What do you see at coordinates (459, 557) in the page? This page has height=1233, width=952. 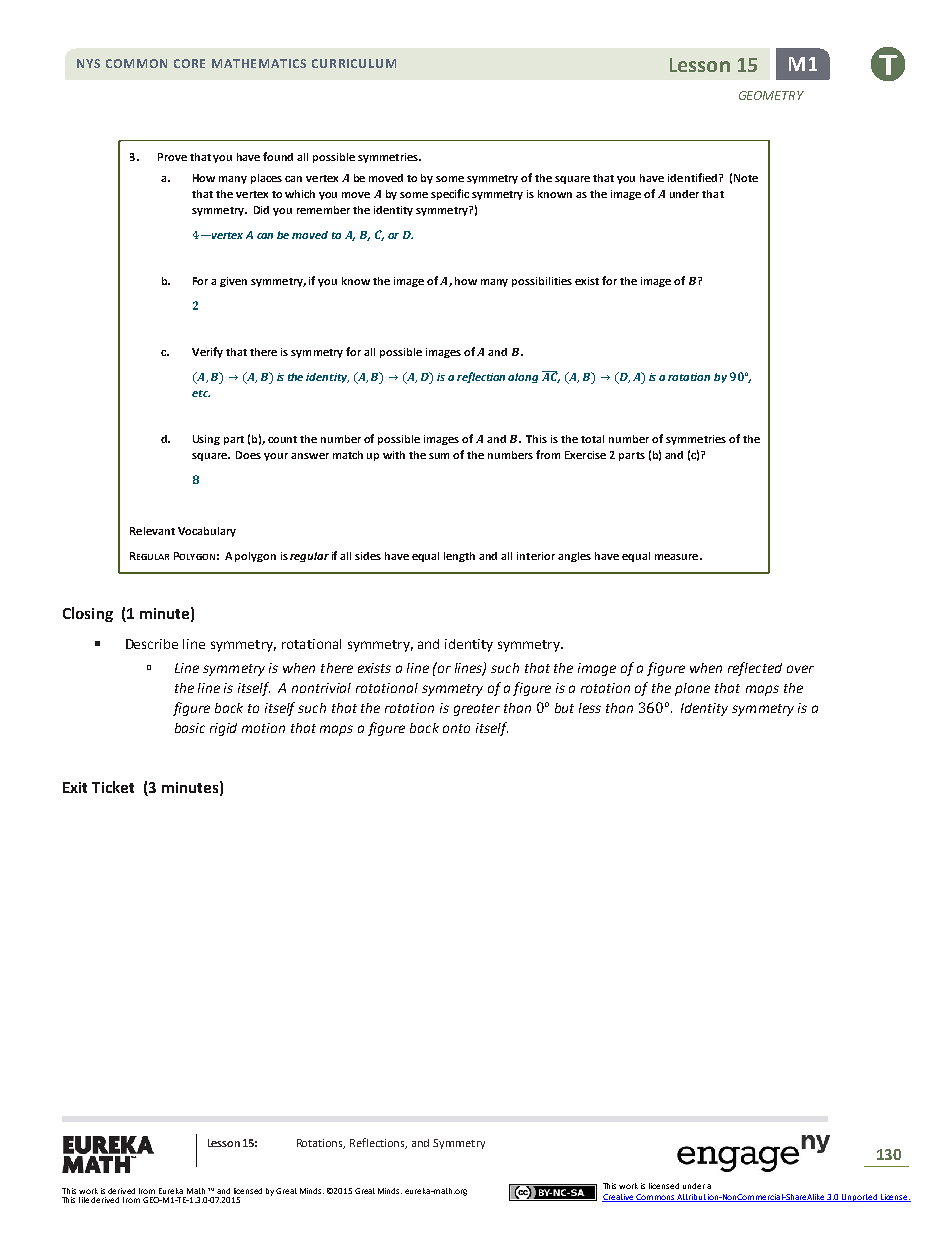 I see `length` at bounding box center [459, 557].
